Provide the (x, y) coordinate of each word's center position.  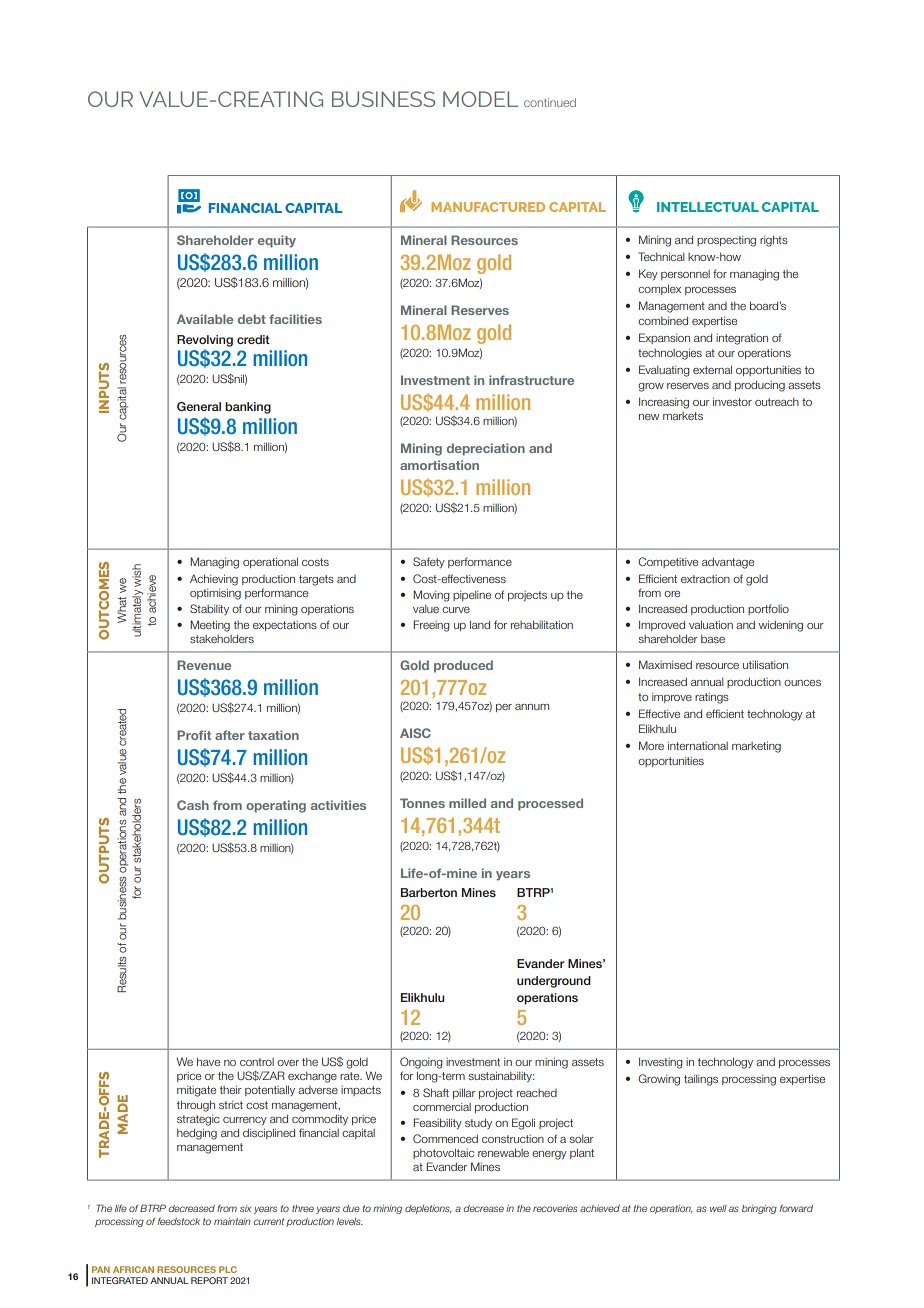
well (718, 1208)
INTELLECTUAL (708, 207)
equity (277, 241)
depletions (428, 1209)
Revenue (204, 665)
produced (463, 666)
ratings (712, 698)
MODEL (480, 99)
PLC (228, 1269)
